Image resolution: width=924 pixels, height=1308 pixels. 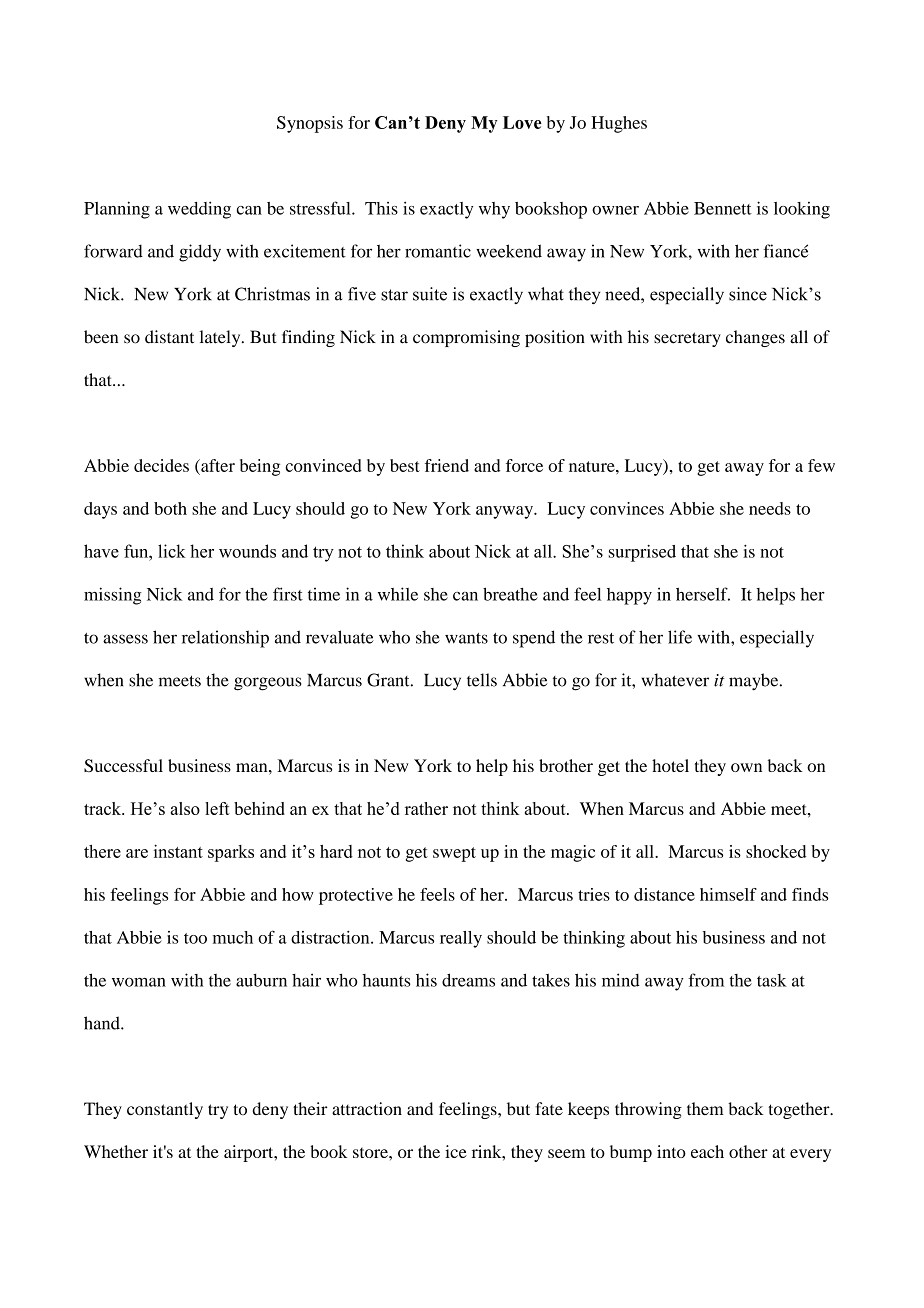 What do you see at coordinates (199, 210) in the screenshot?
I see `wedding` at bounding box center [199, 210].
